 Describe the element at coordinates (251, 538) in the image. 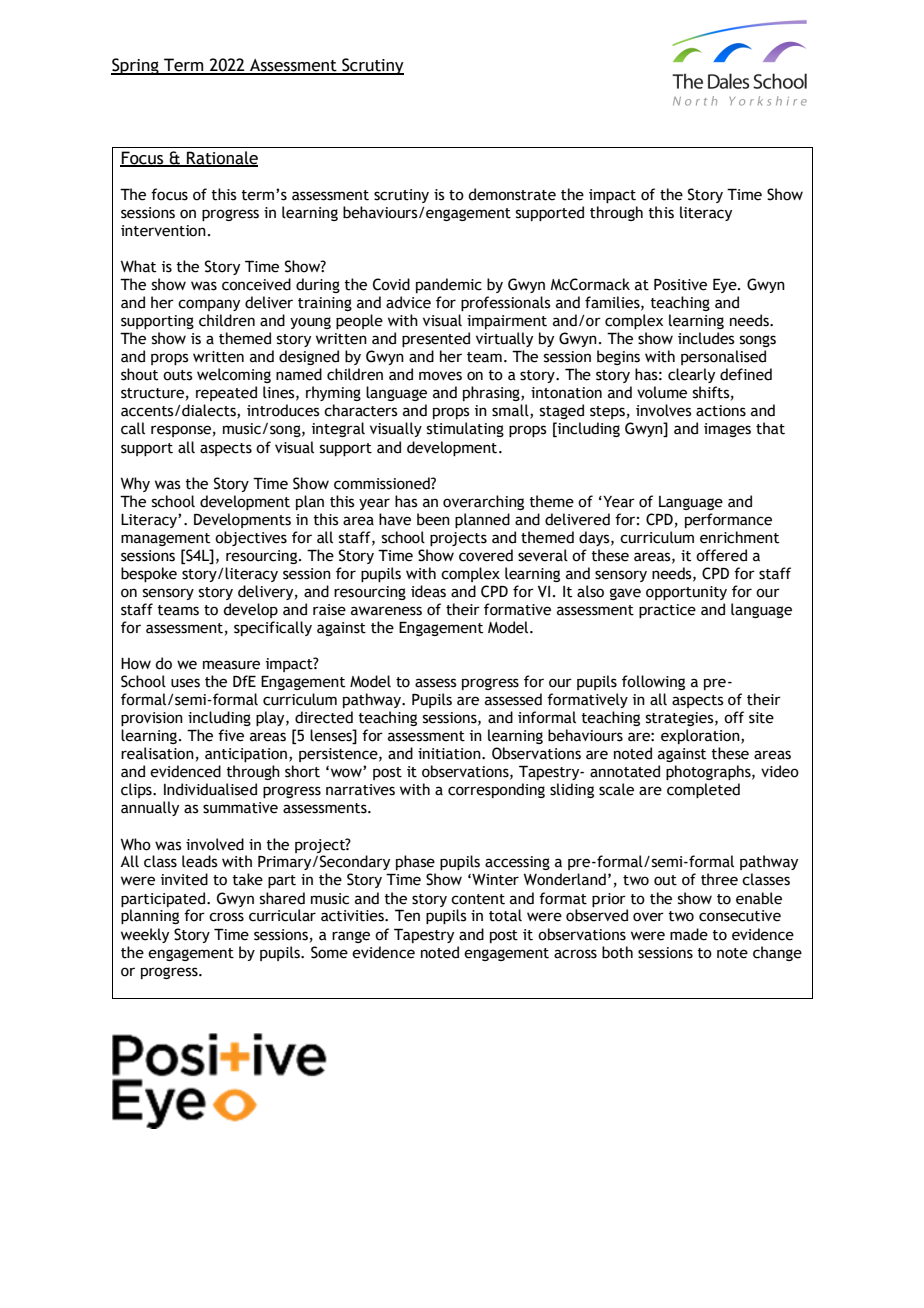

I see `objectives` at that location.
